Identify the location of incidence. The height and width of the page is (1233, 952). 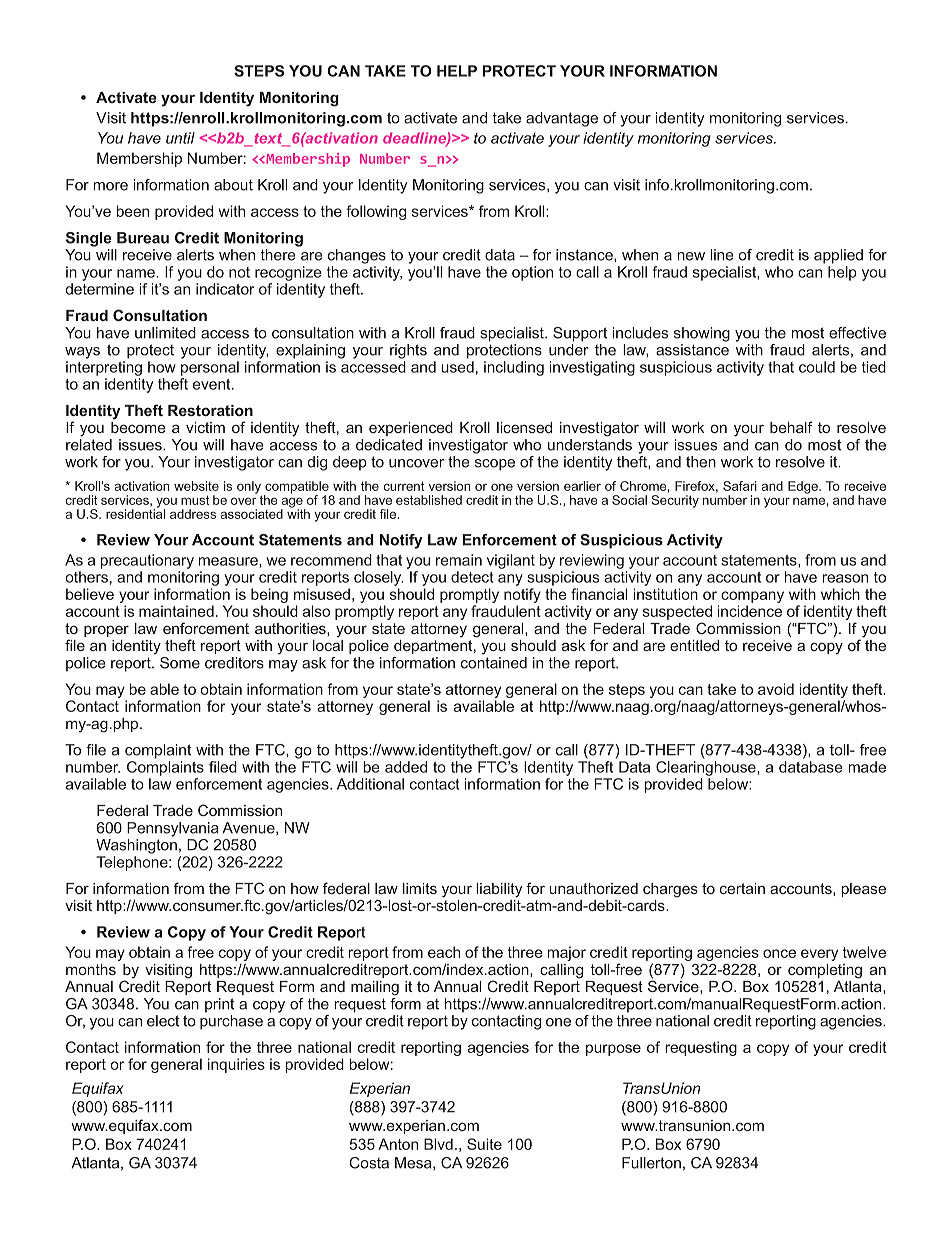
(750, 611).
